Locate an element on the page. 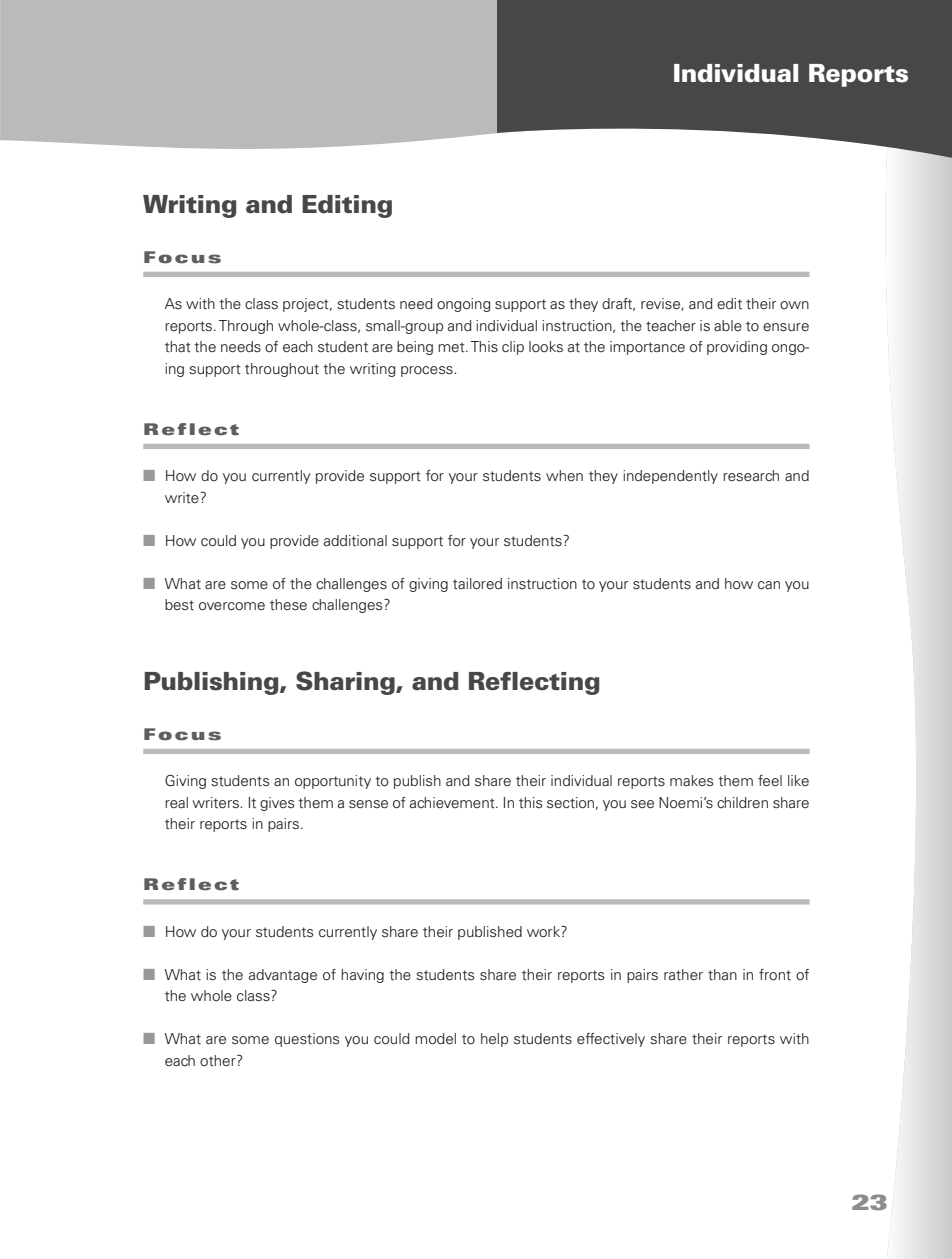 The height and width of the page is (1259, 952). additional is located at coordinates (355, 541).
